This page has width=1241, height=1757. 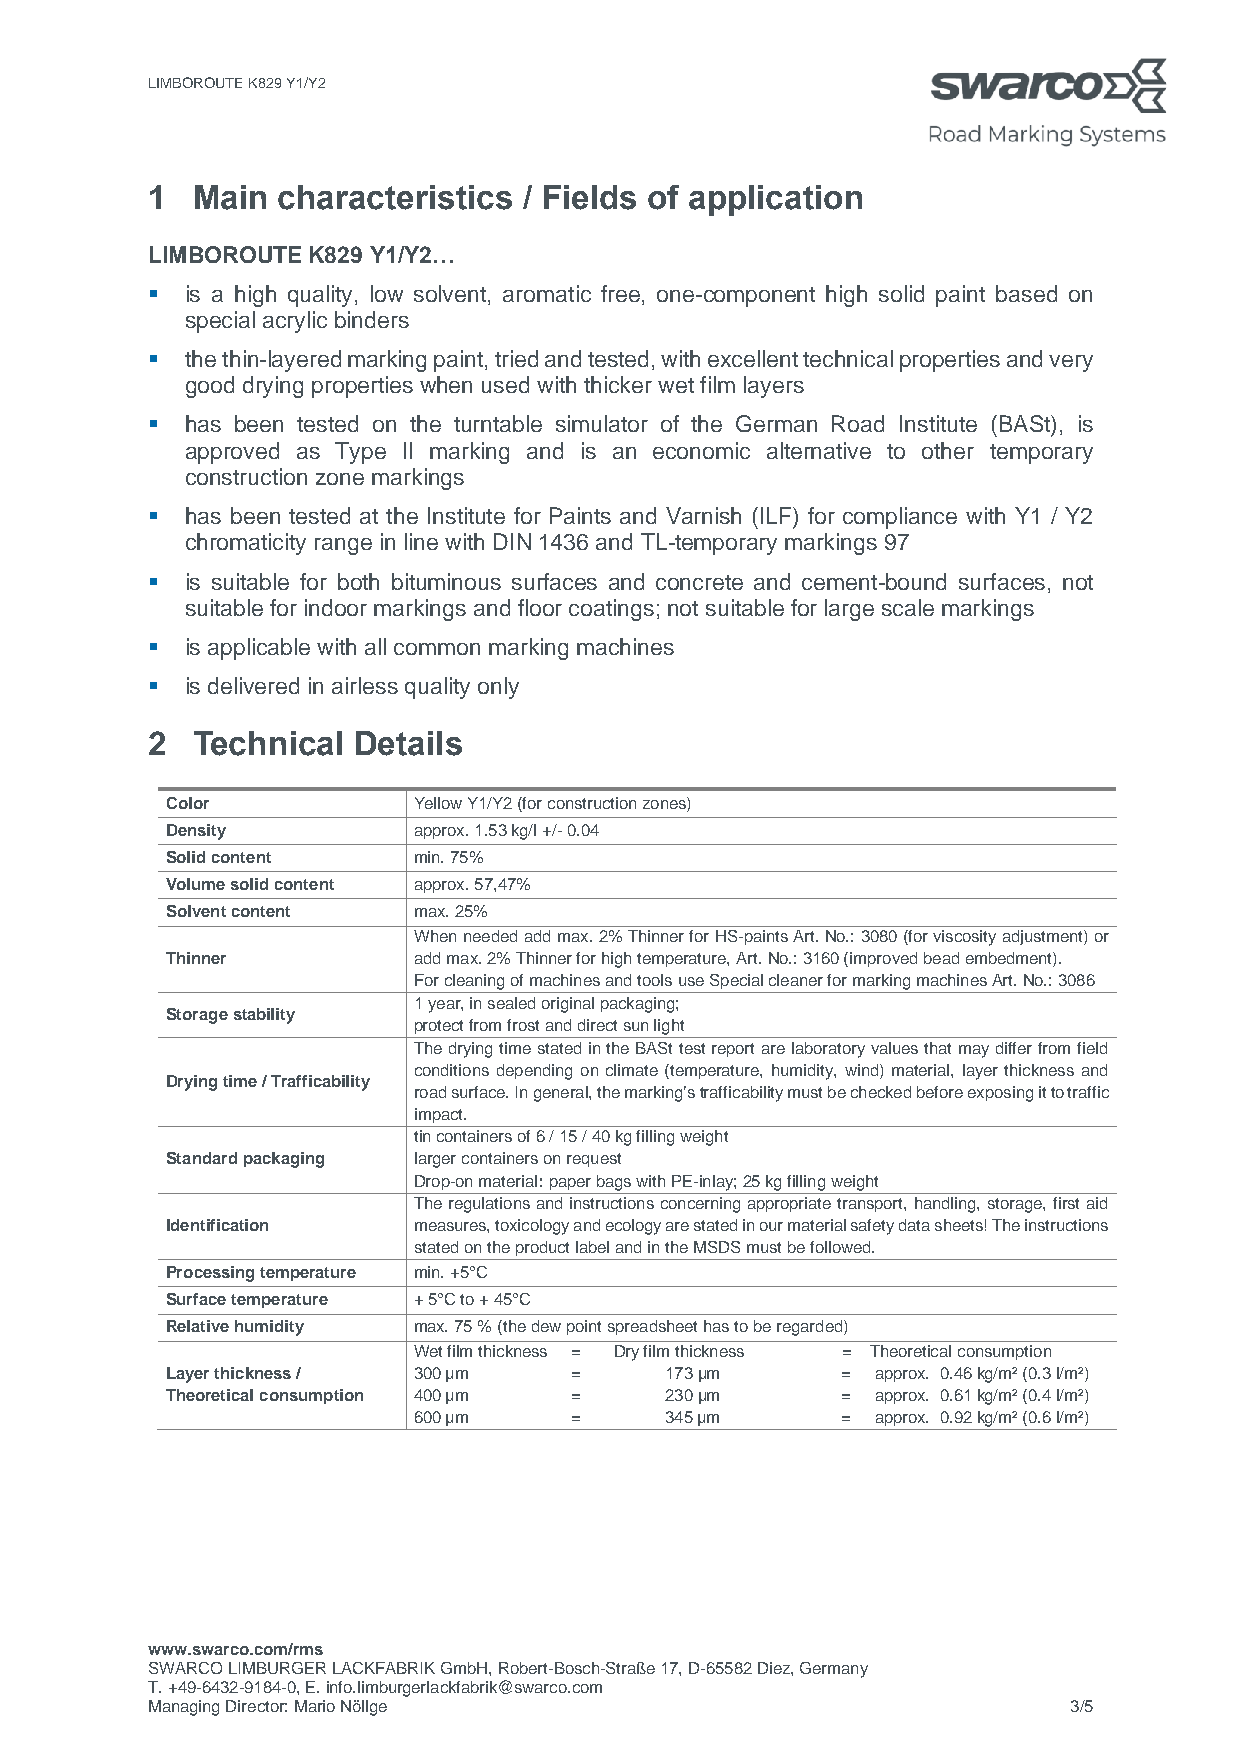 What do you see at coordinates (620, 293) in the page?
I see `free` at bounding box center [620, 293].
